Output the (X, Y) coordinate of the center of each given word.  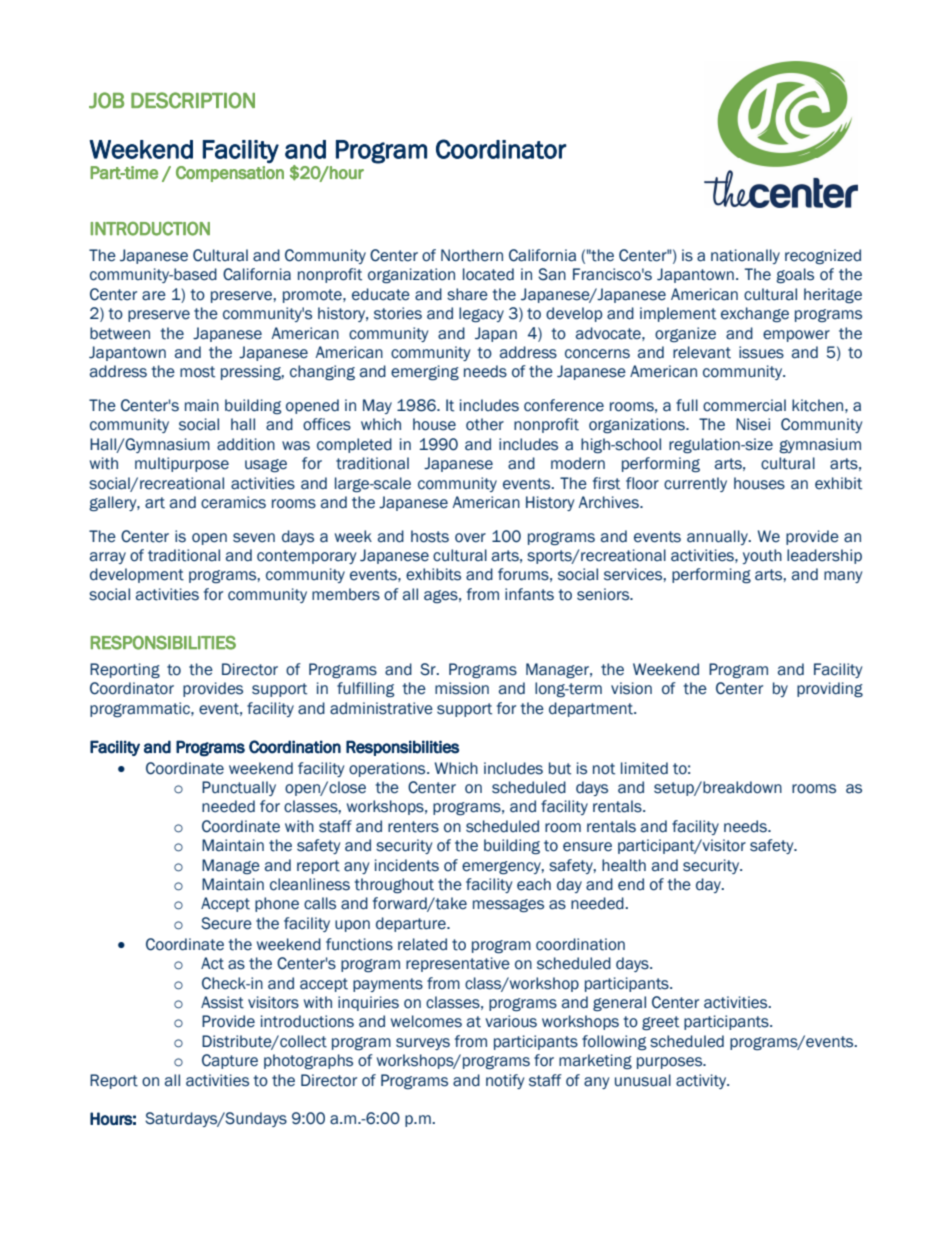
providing (830, 689)
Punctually (239, 788)
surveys (423, 1044)
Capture (230, 1061)
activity (702, 1081)
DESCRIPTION (193, 100)
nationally (745, 256)
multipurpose (182, 464)
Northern (472, 255)
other (485, 424)
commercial (744, 405)
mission (462, 688)
